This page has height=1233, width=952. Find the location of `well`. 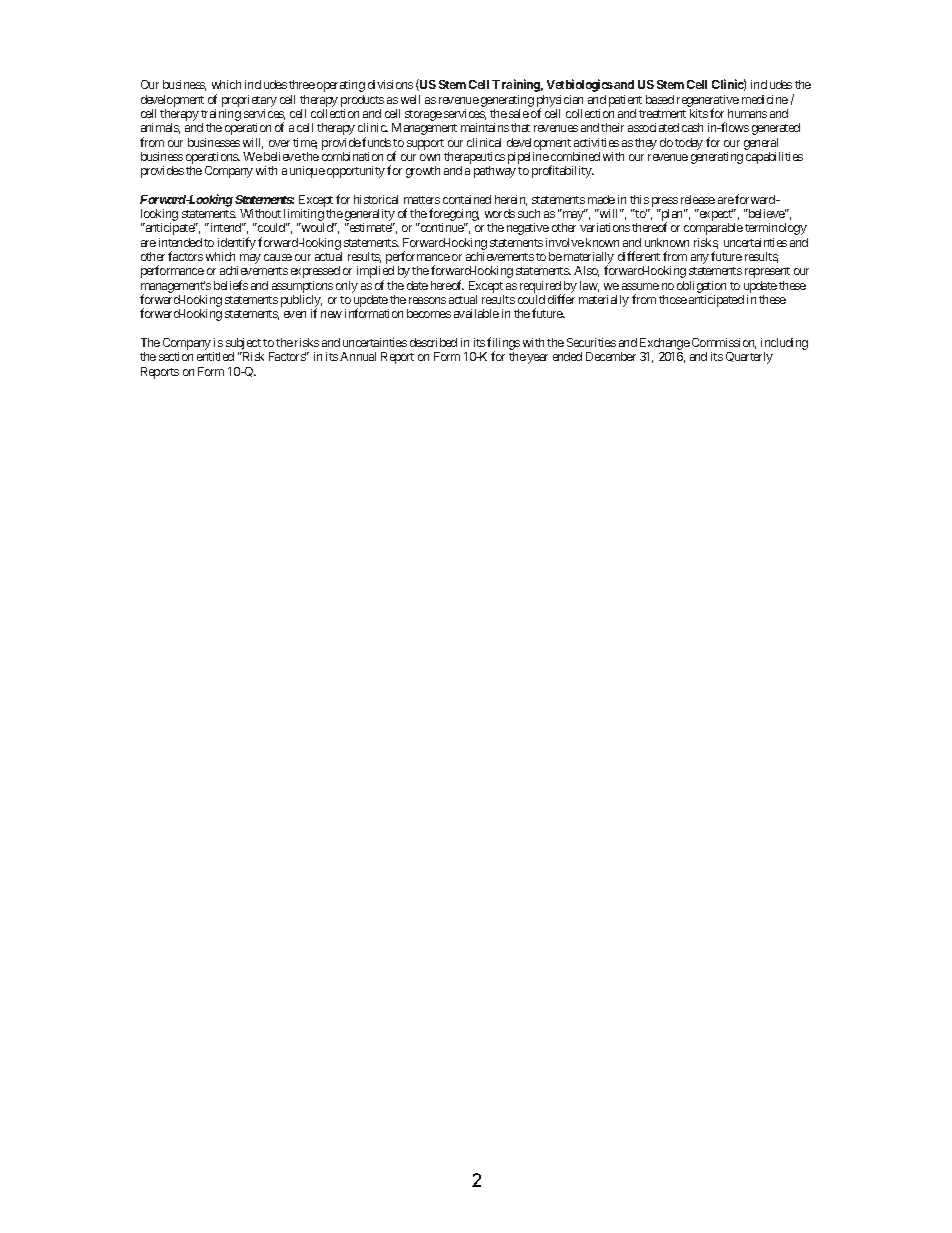

well is located at coordinates (410, 99).
